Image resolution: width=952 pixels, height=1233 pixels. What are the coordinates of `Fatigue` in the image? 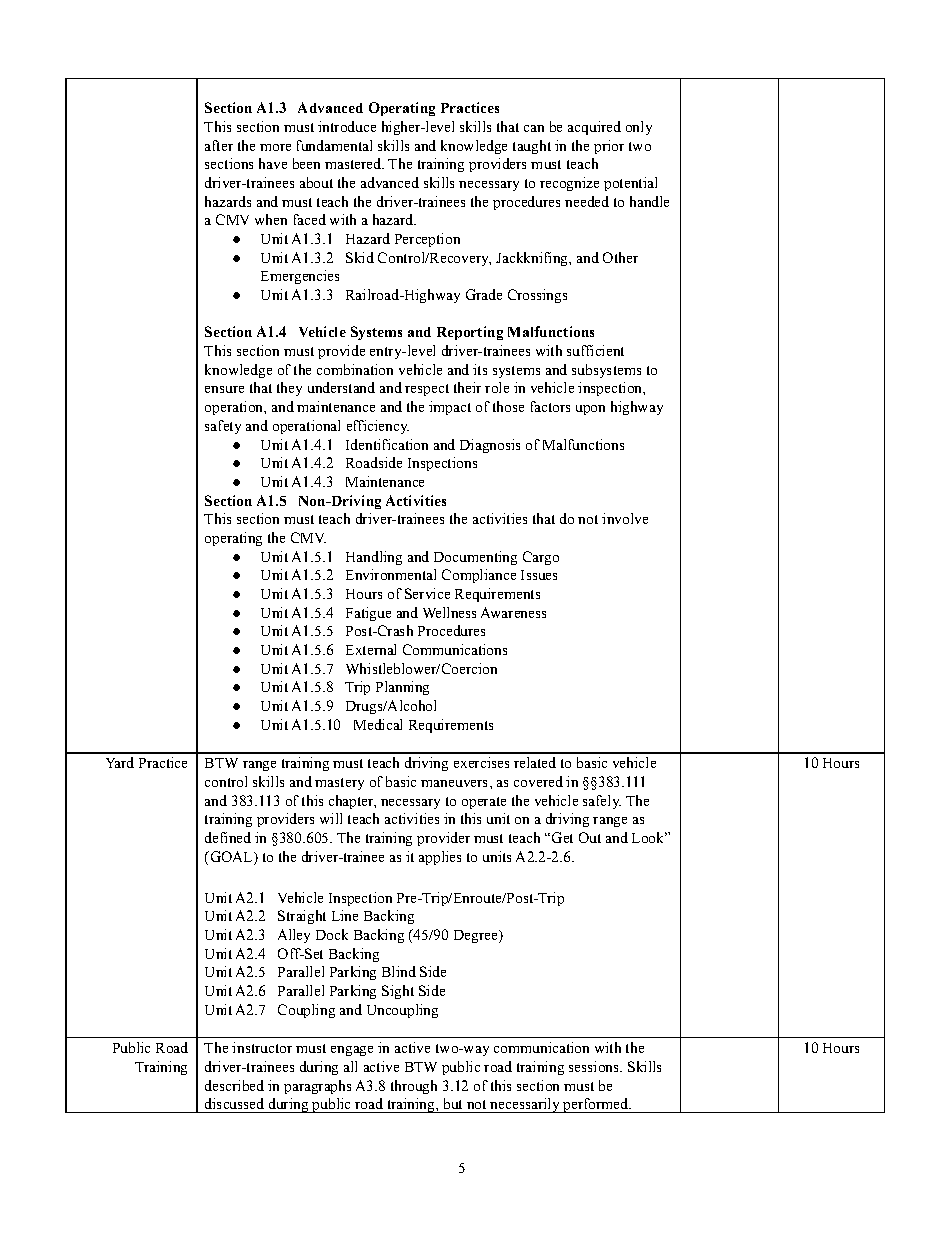 It's located at (368, 614).
